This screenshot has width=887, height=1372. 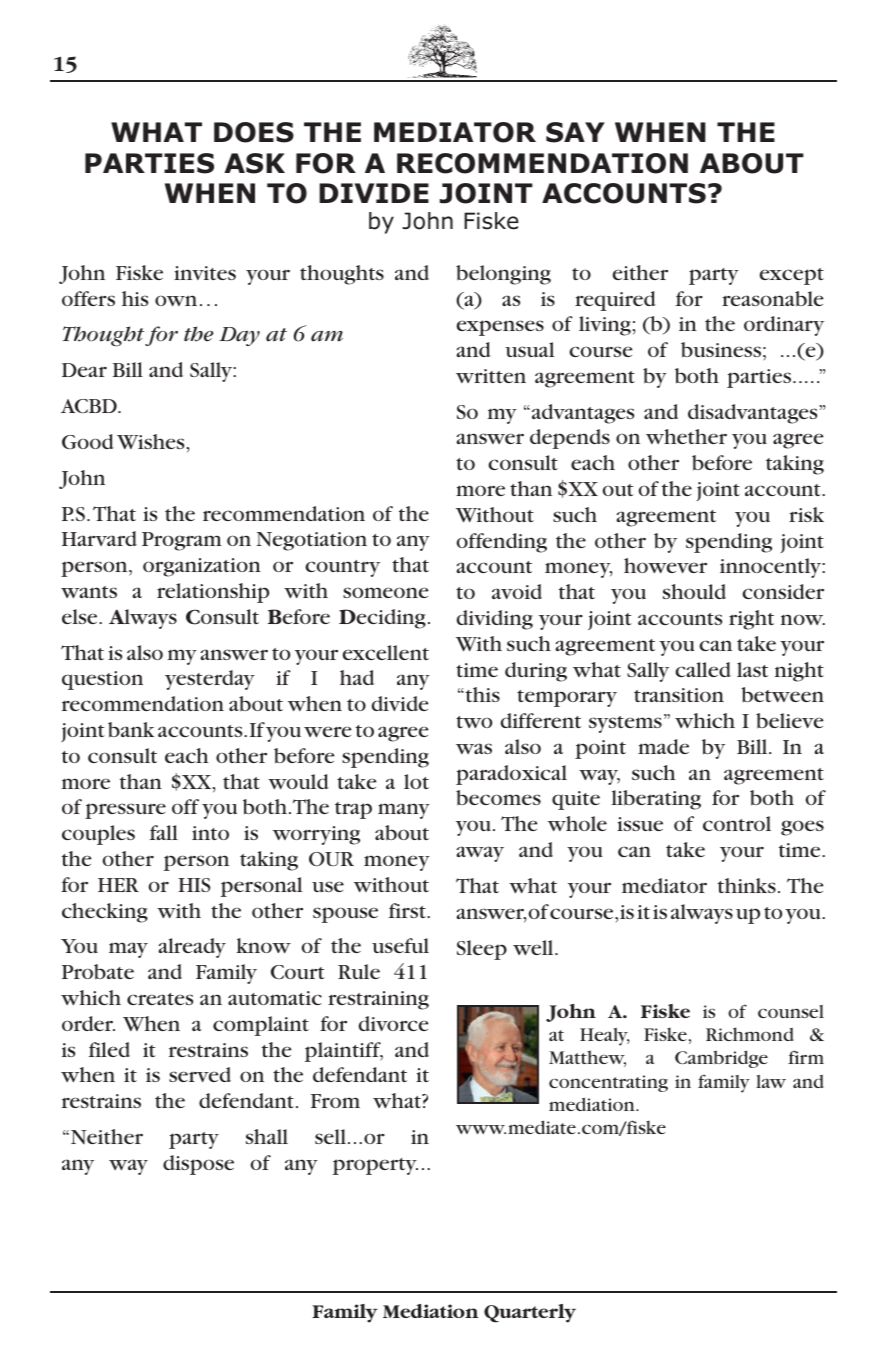 What do you see at coordinates (530, 1313) in the screenshot?
I see `Quarterly` at bounding box center [530, 1313].
